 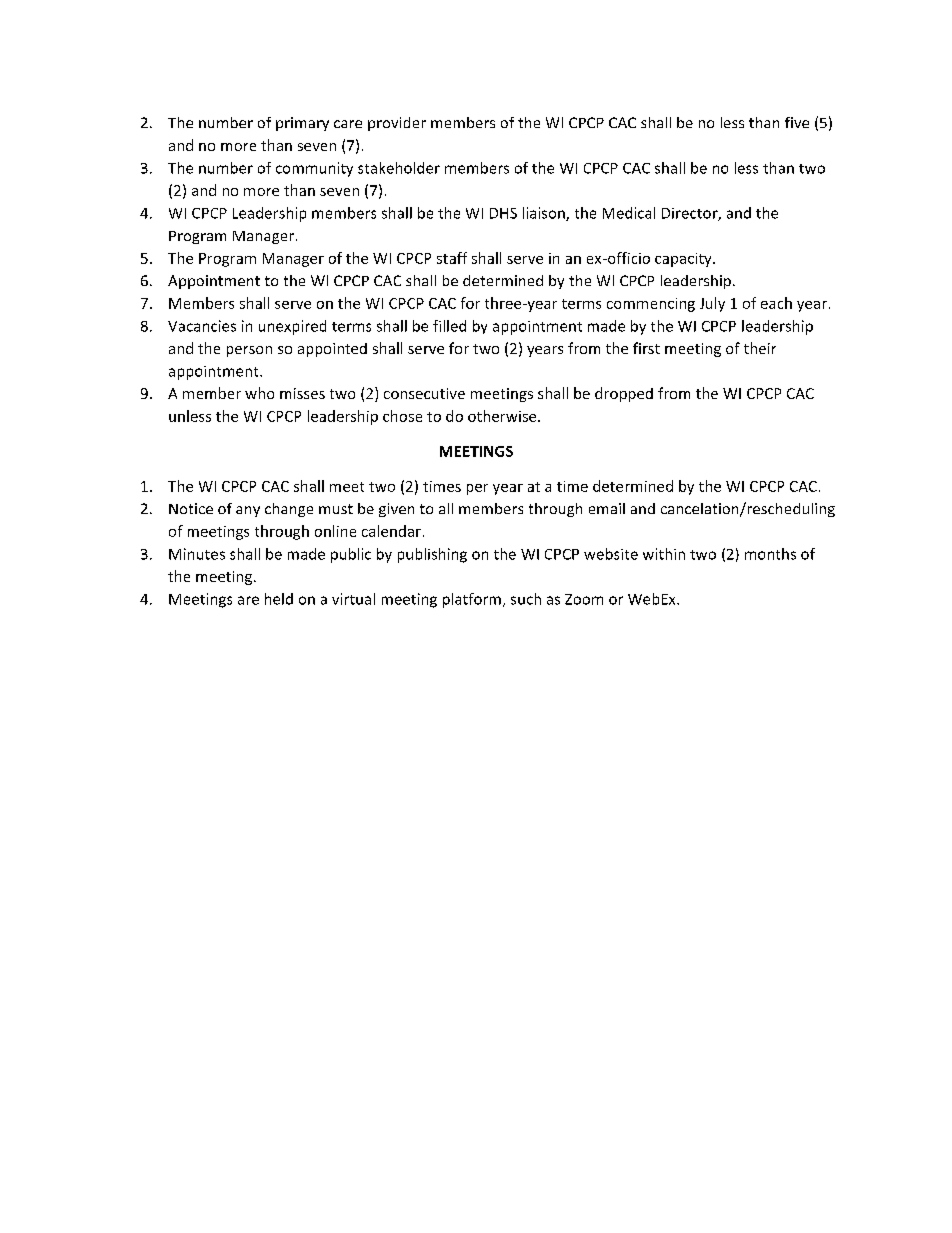 I want to click on community, so click(x=314, y=169).
